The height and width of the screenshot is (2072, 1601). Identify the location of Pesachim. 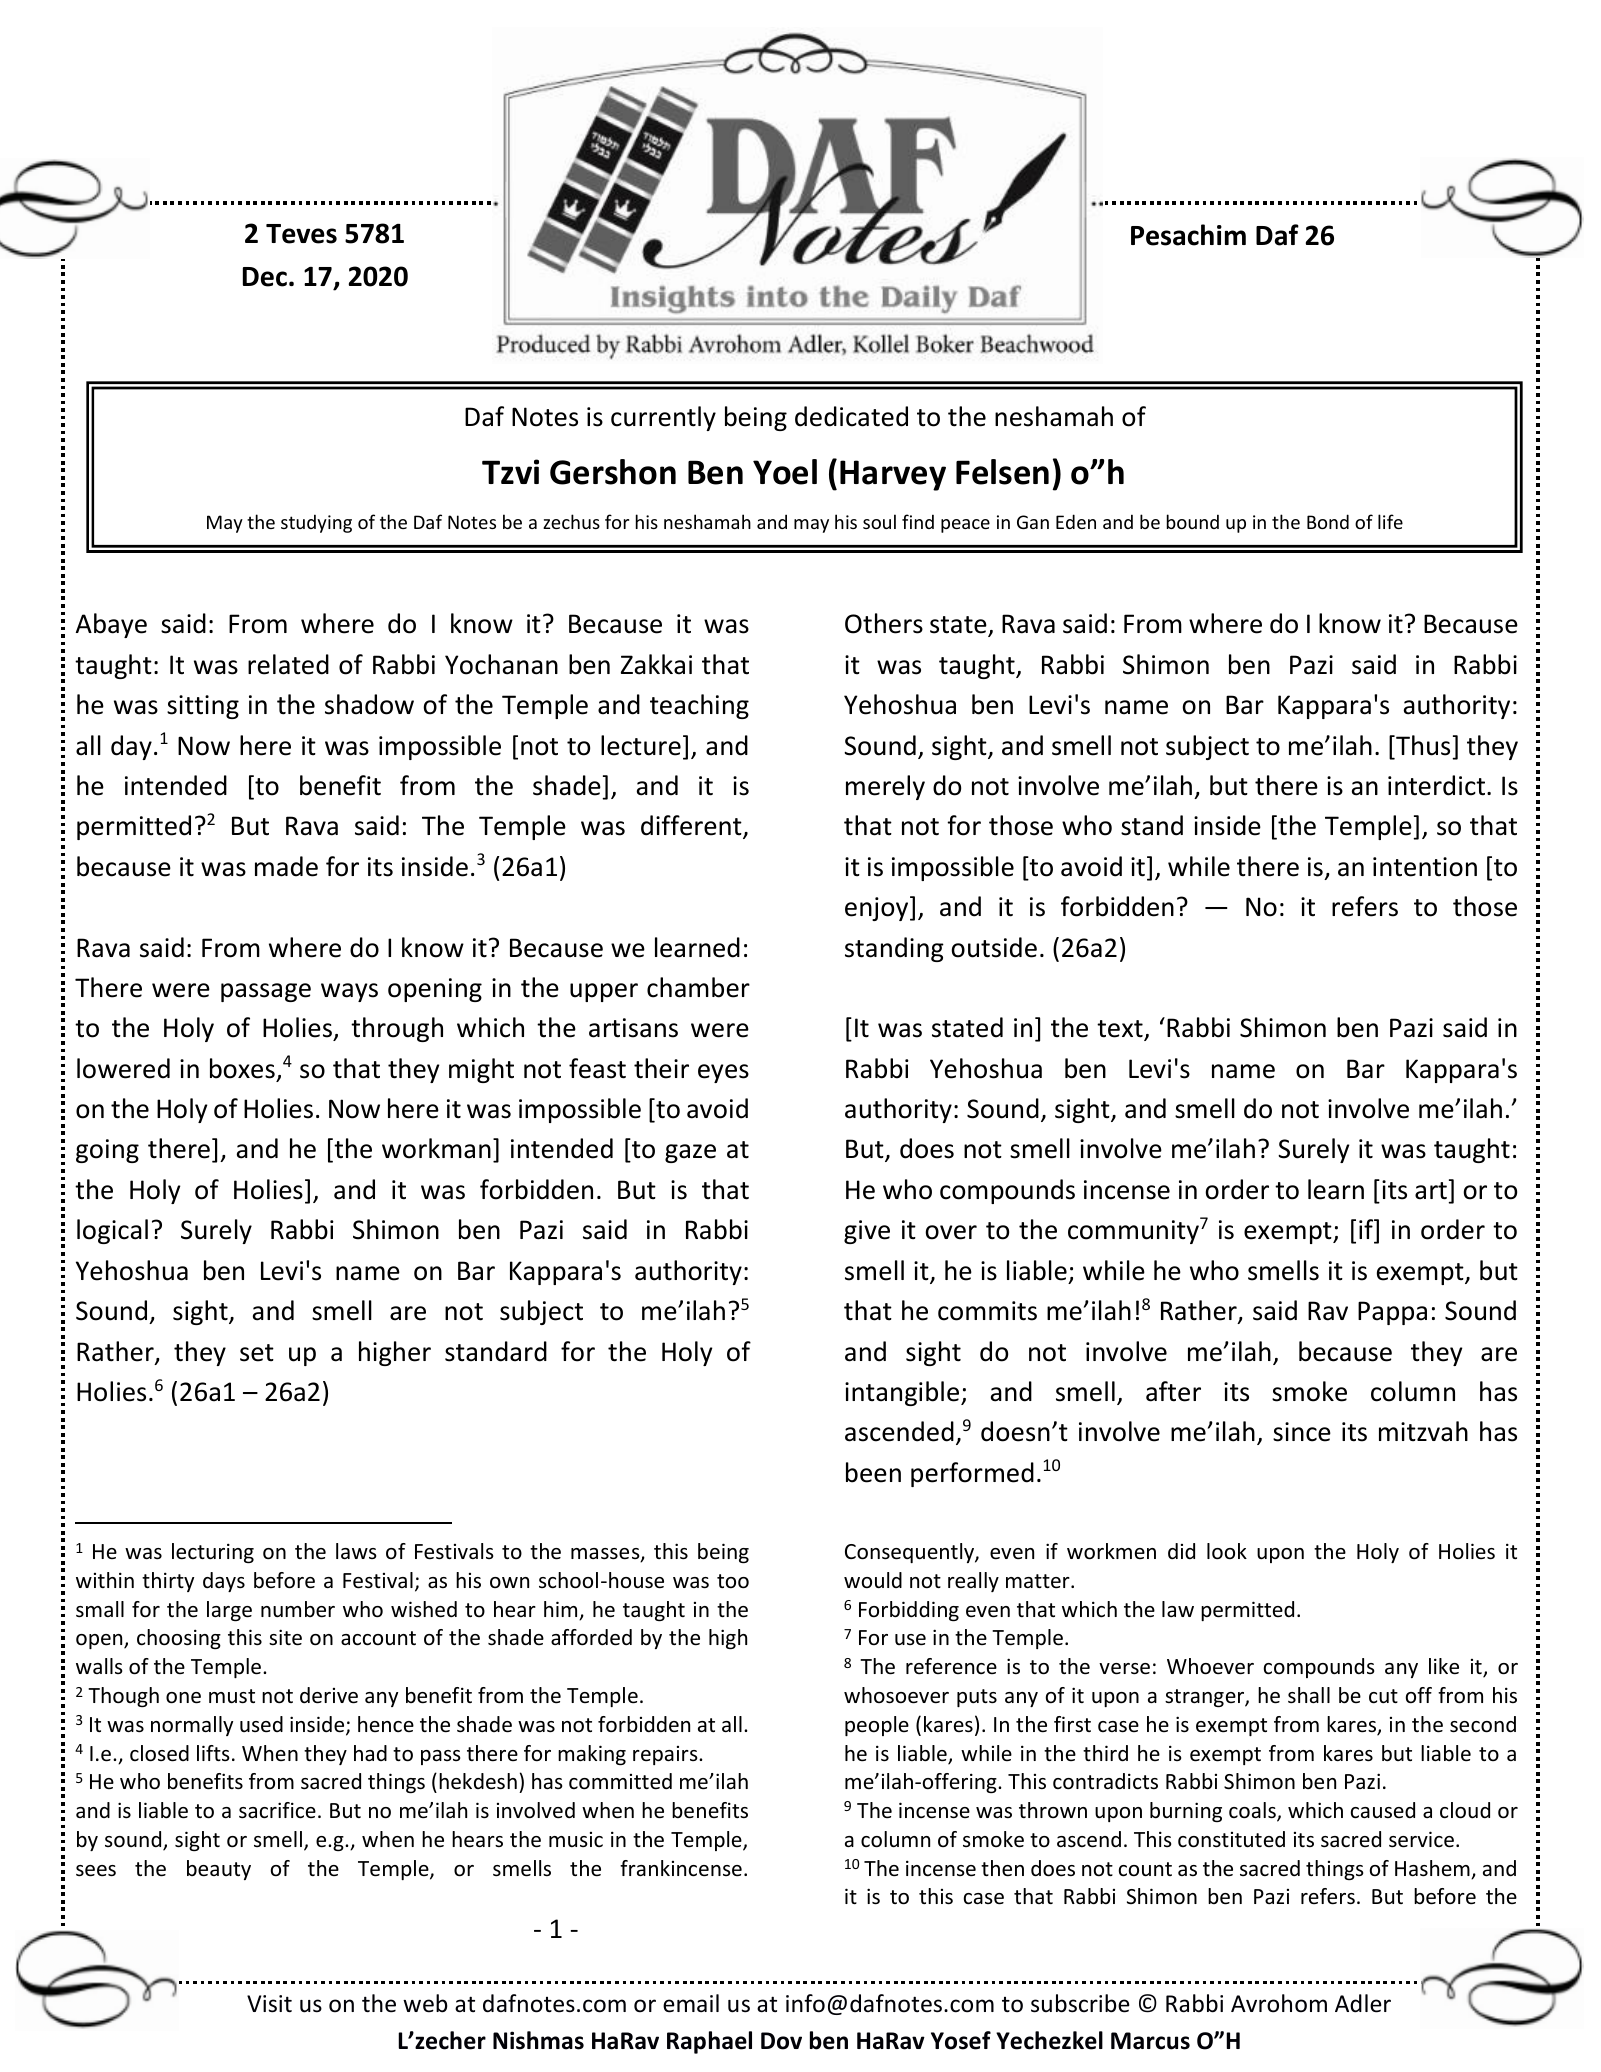
(1188, 235).
